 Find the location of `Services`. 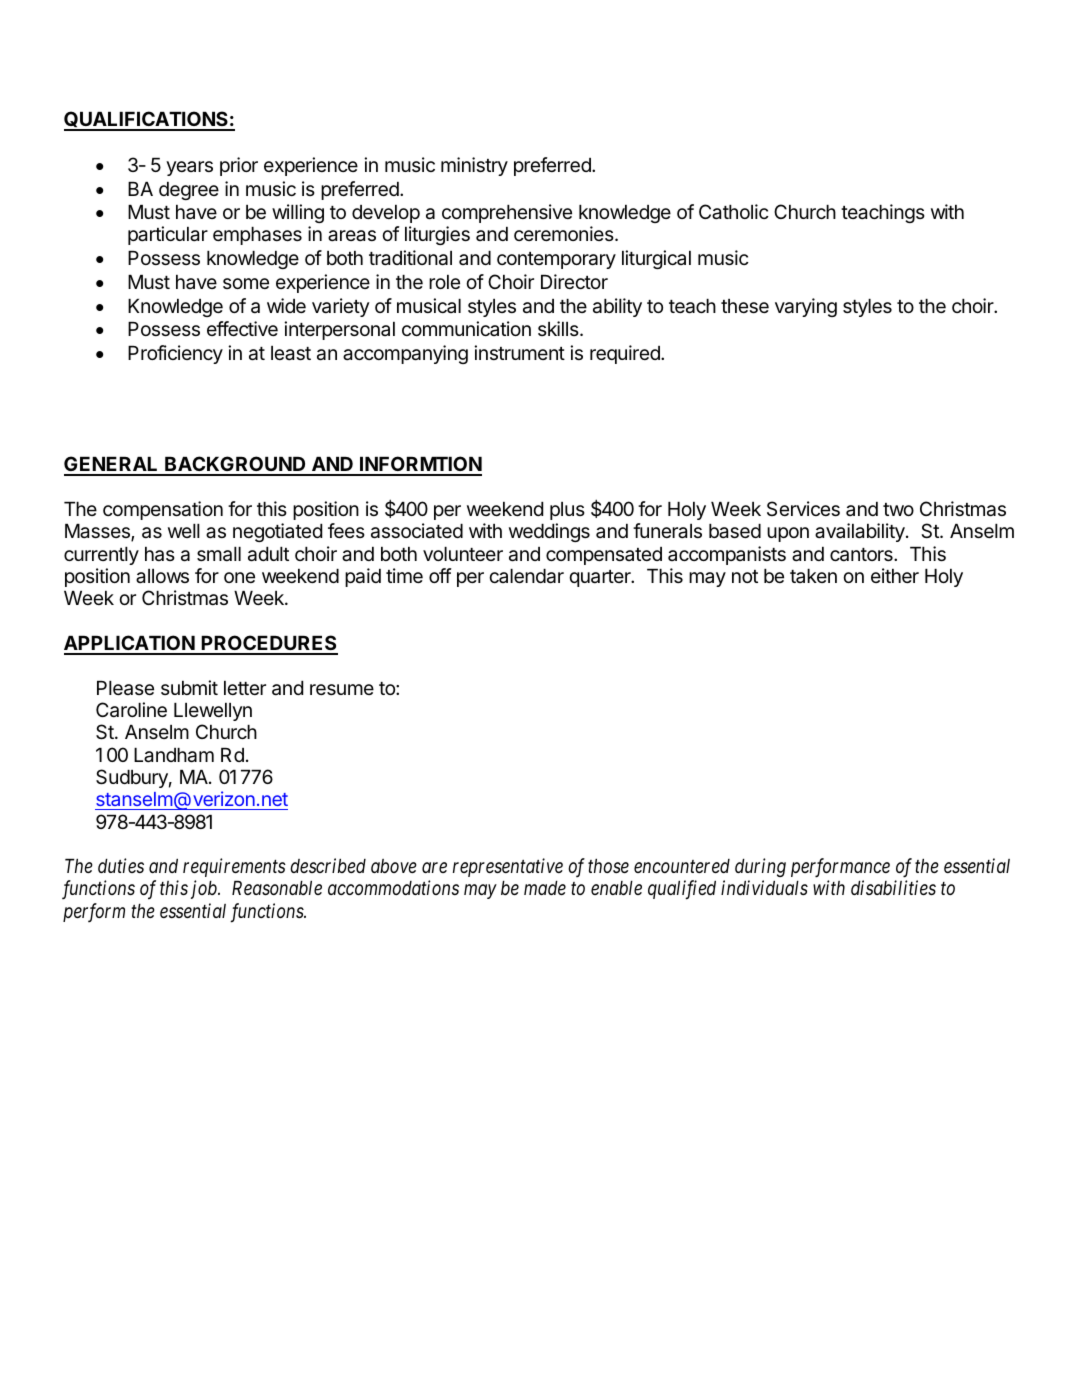

Services is located at coordinates (803, 508).
